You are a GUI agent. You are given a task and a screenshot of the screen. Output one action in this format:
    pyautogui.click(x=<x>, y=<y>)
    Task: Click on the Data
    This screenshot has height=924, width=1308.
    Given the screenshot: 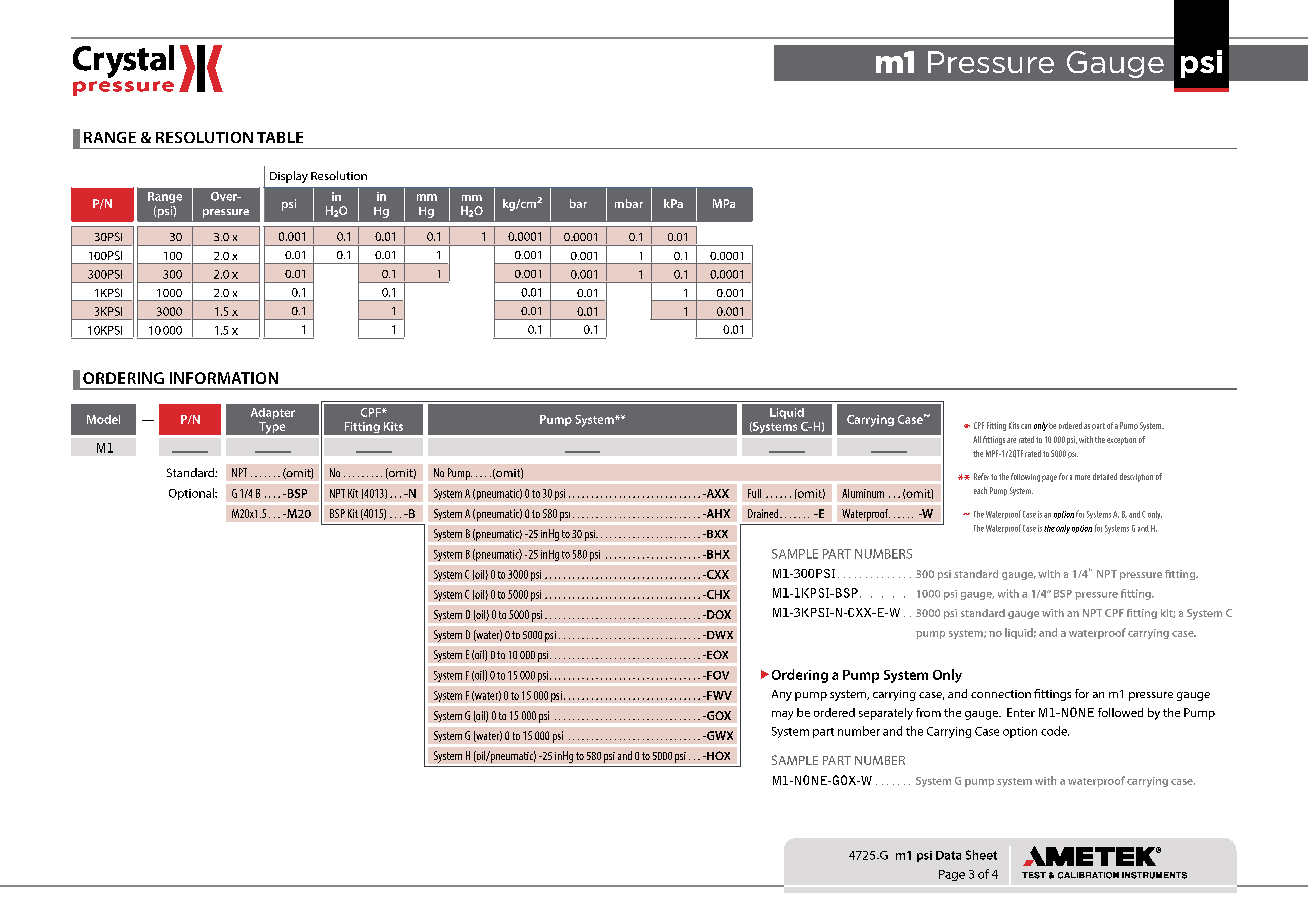 What is the action you would take?
    pyautogui.click(x=948, y=855)
